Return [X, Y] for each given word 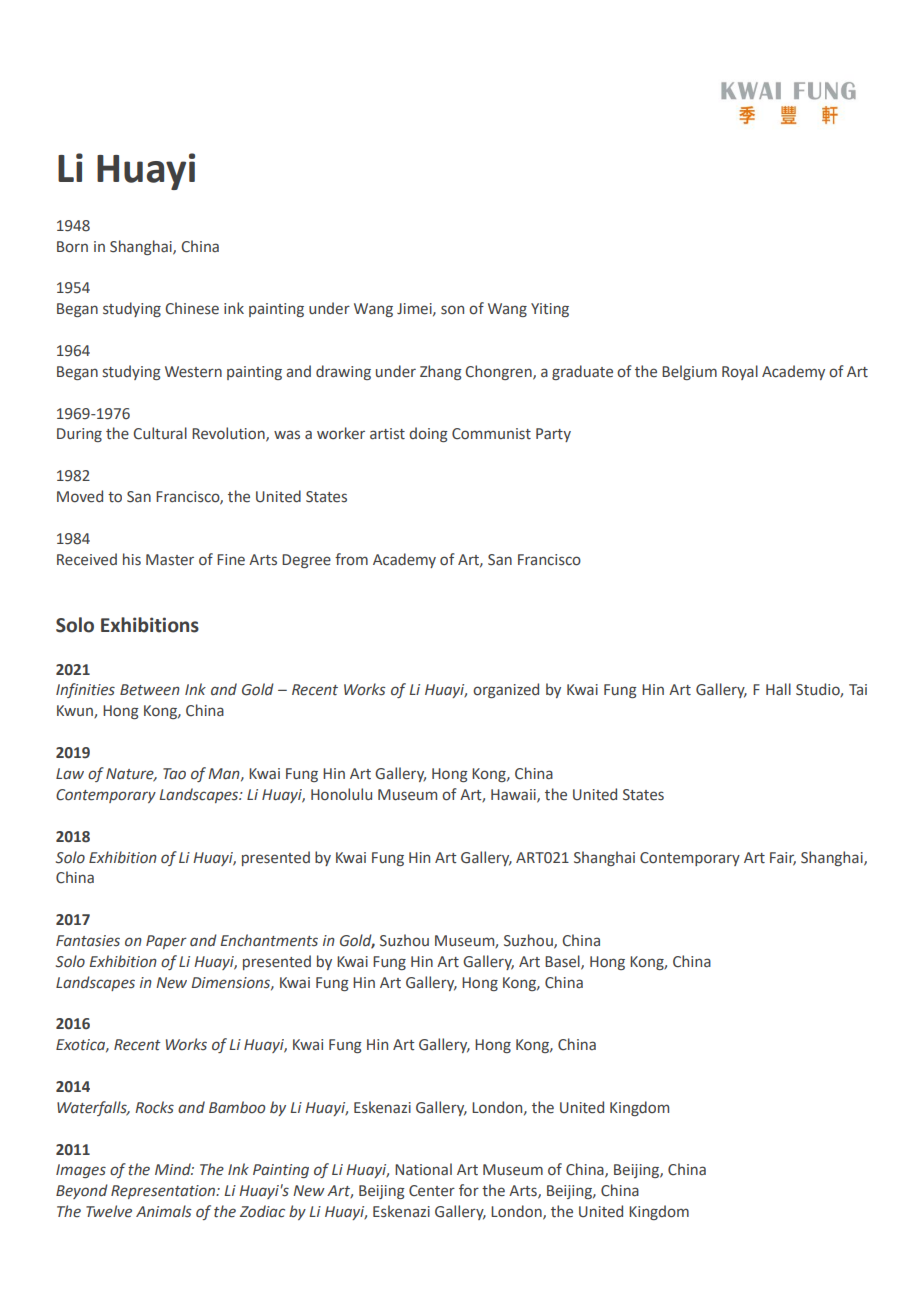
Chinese [192, 308]
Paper [166, 942]
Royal [740, 372]
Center [432, 1191]
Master [170, 560]
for [469, 1190]
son [452, 310]
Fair [783, 858]
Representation [164, 1192]
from [351, 559]
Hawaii [514, 796]
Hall [778, 689]
